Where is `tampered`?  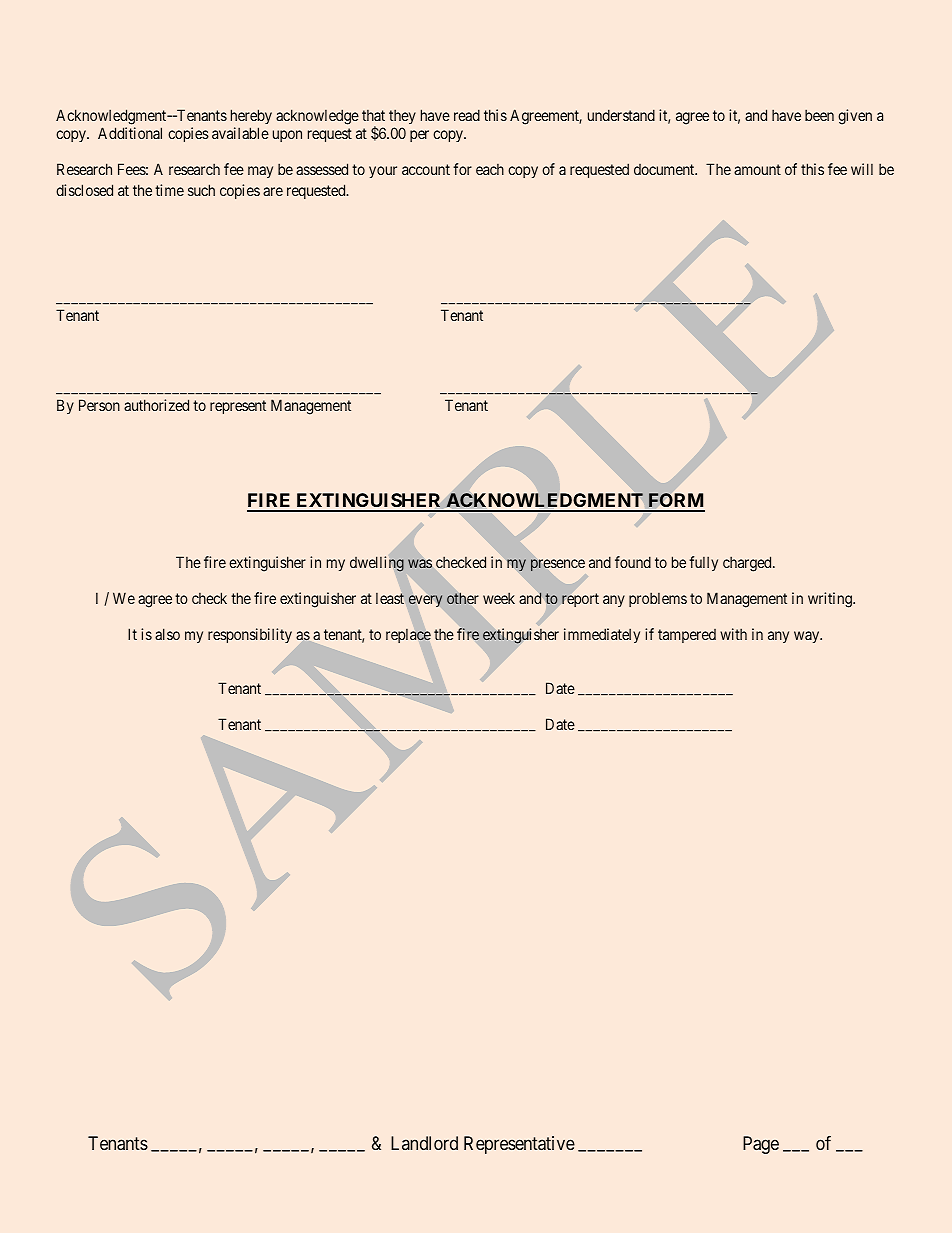 tampered is located at coordinates (687, 636).
